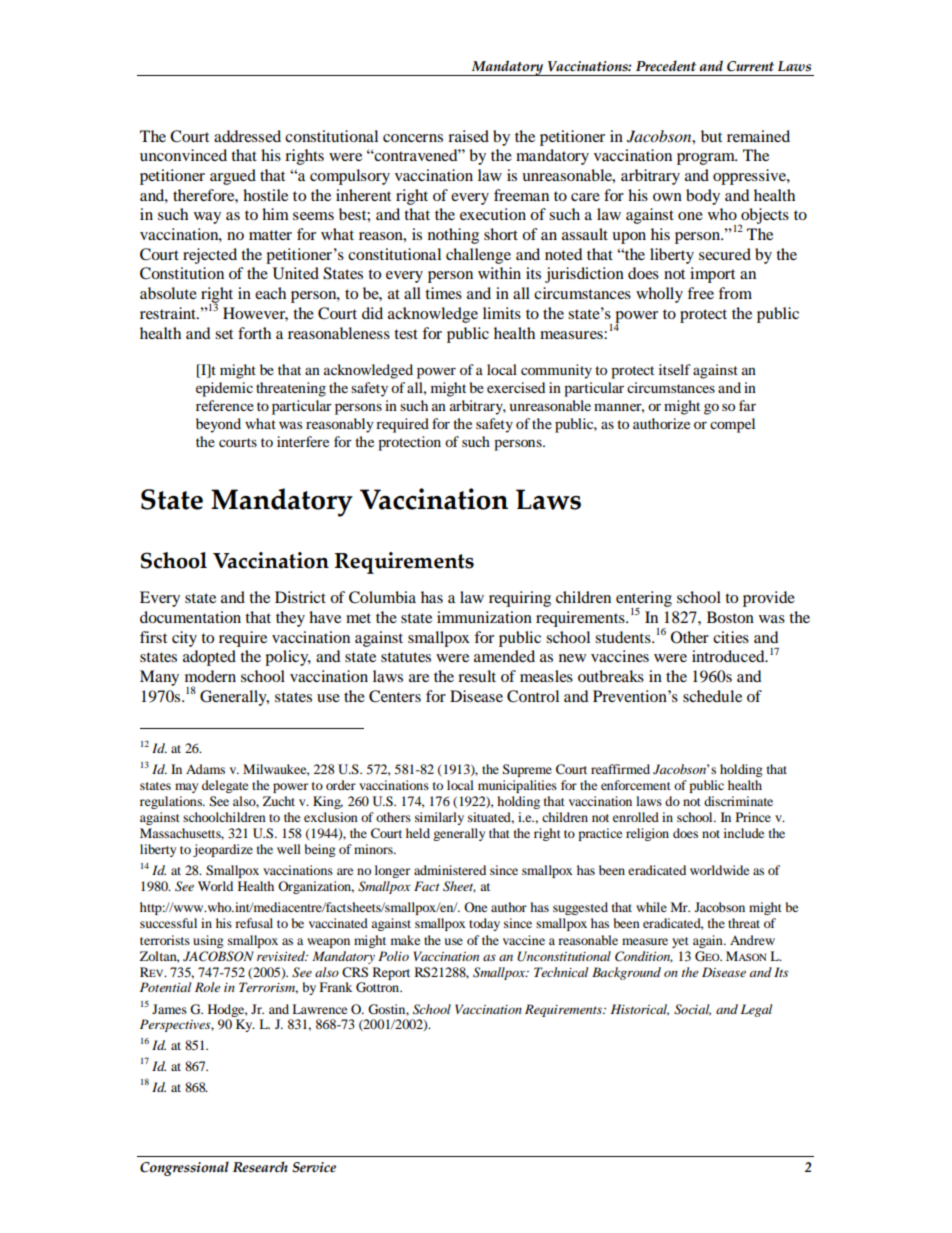 Image resolution: width=952 pixels, height=1233 pixels. Describe the element at coordinates (247, 136) in the page. I see `addressed` at that location.
